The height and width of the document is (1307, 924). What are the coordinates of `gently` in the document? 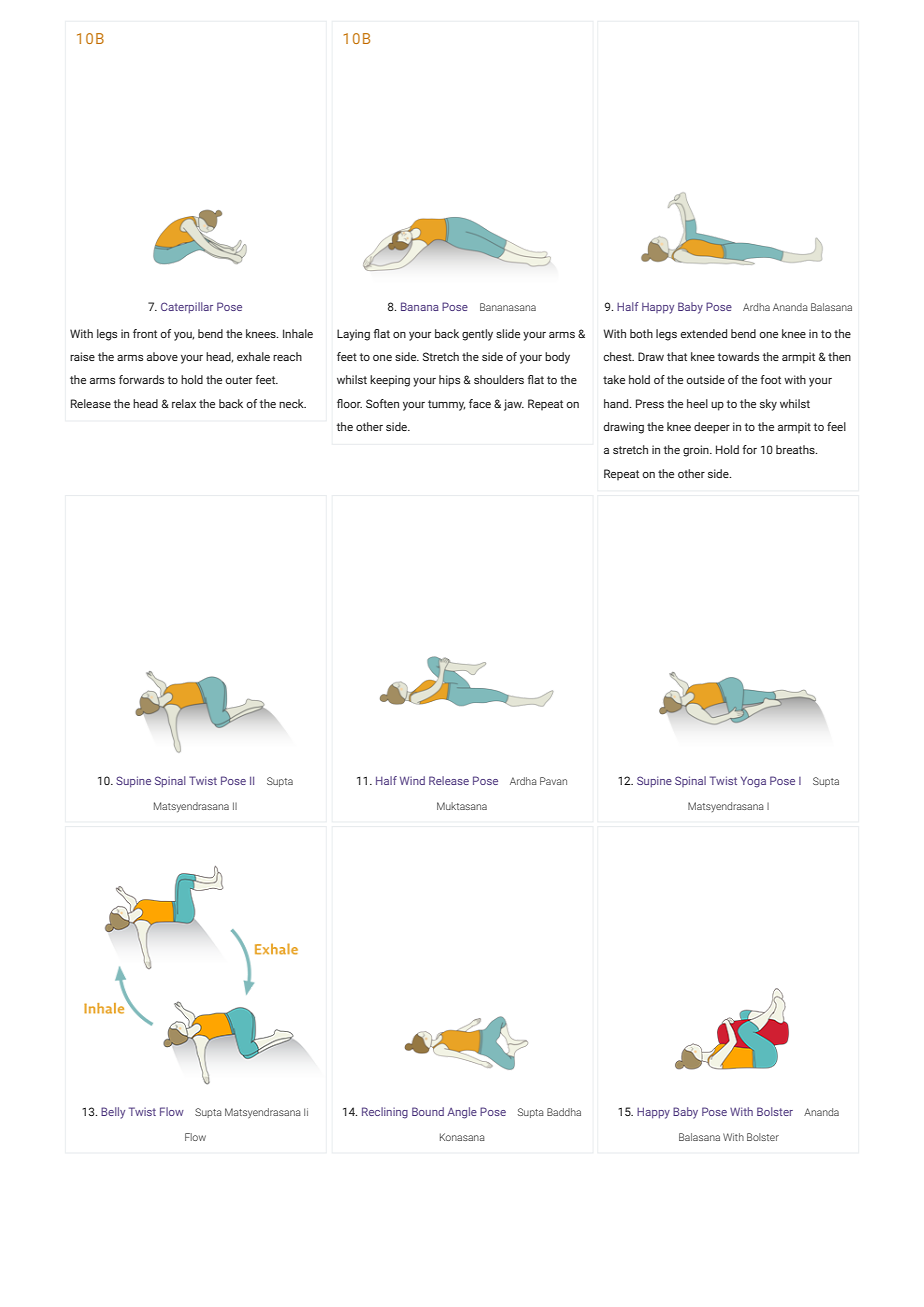 It's located at (477, 335).
